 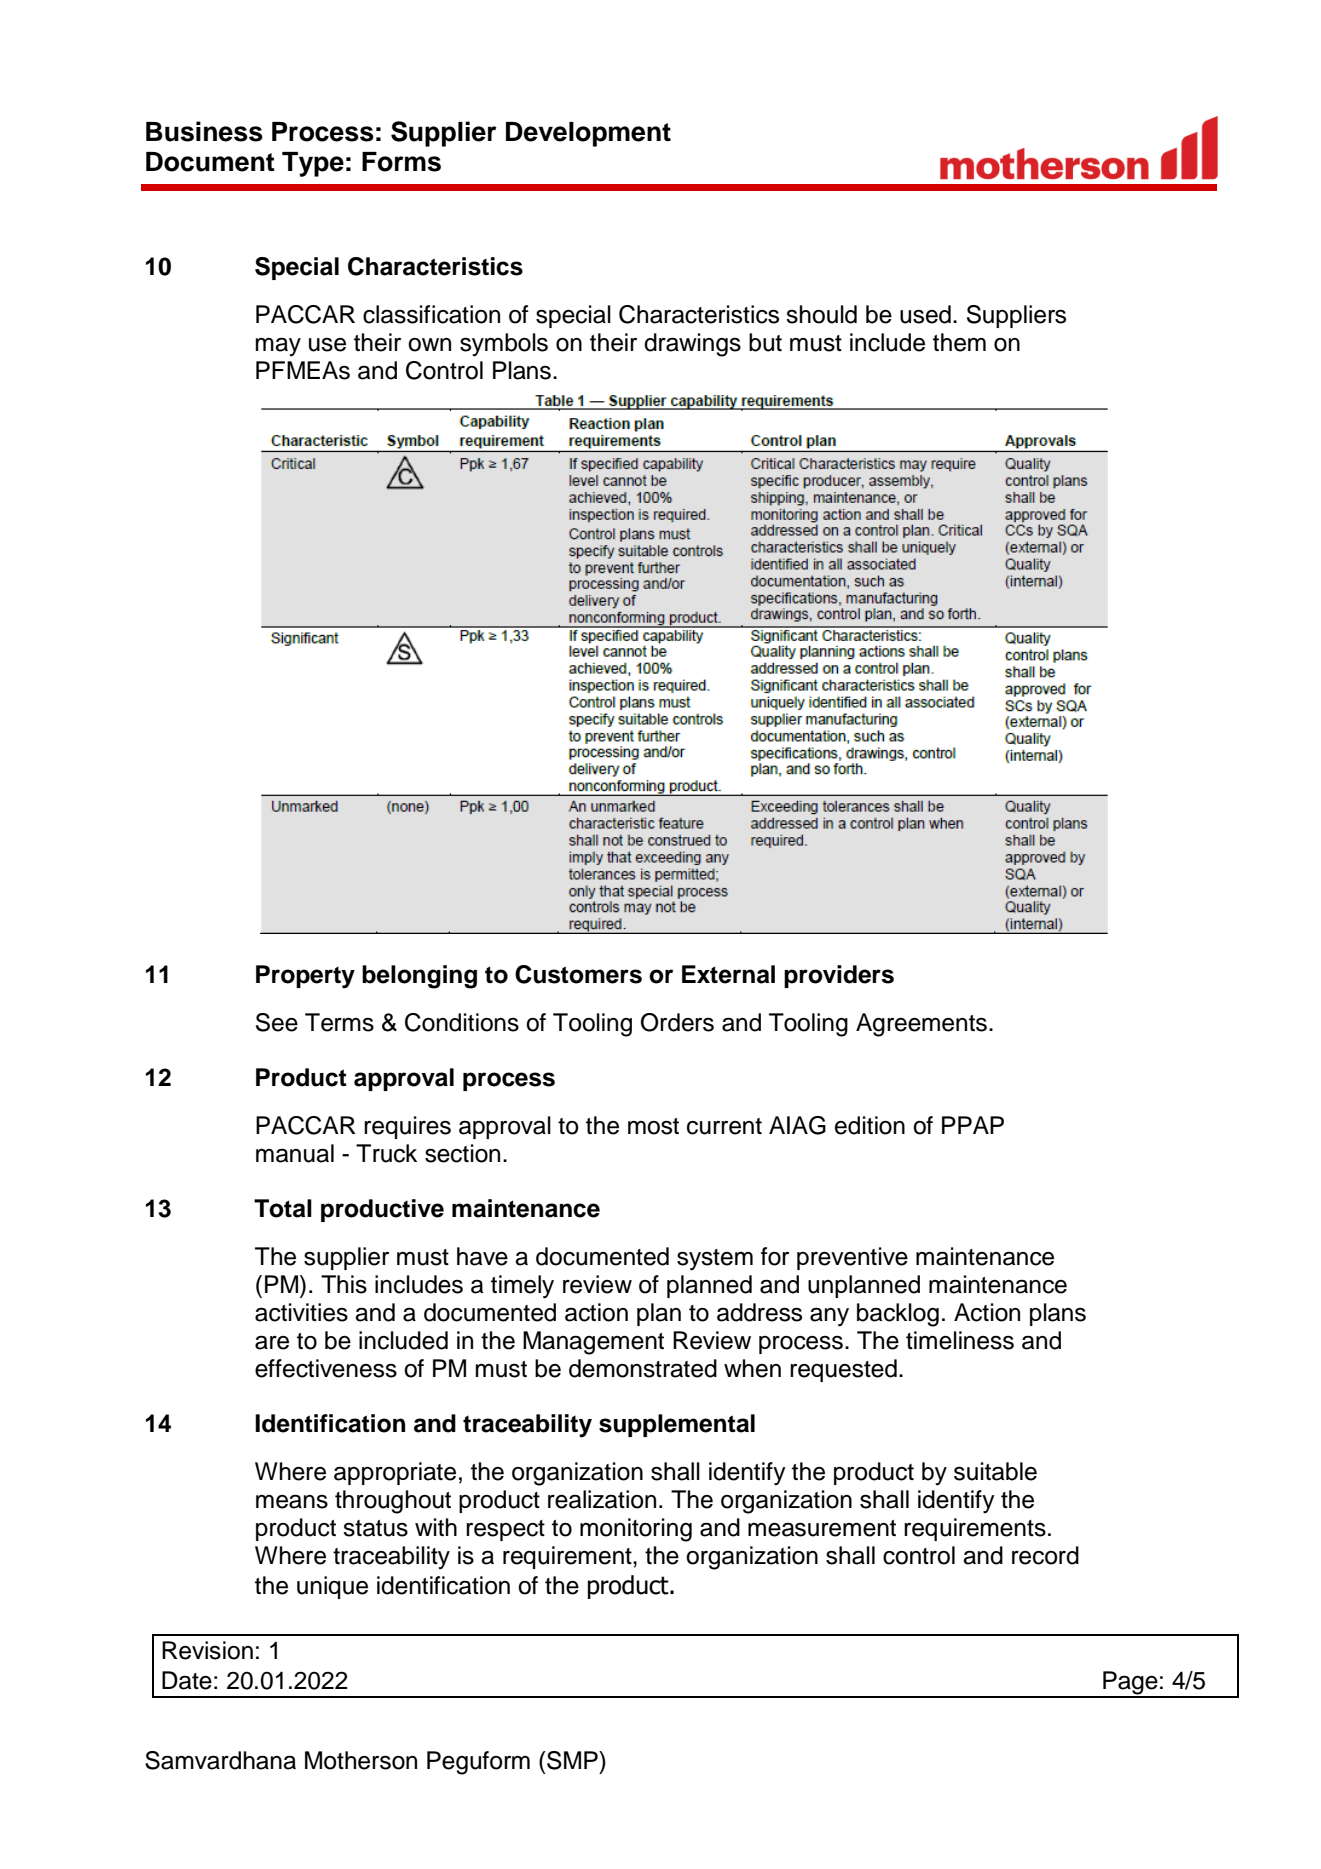 What do you see at coordinates (588, 134) in the screenshot?
I see `Development` at bounding box center [588, 134].
